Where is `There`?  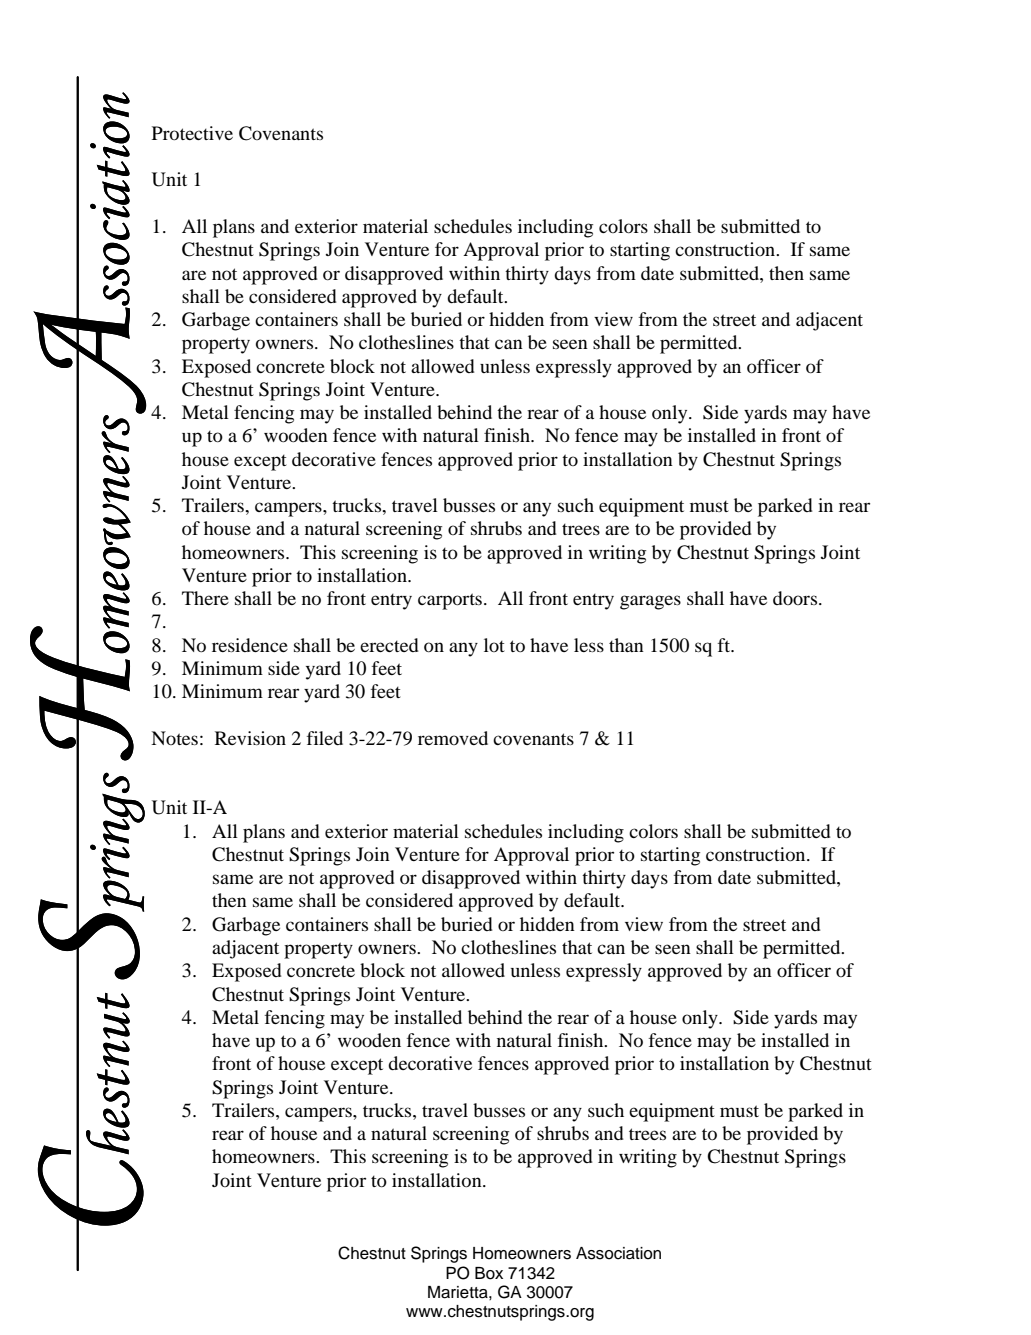 There is located at coordinates (205, 598).
